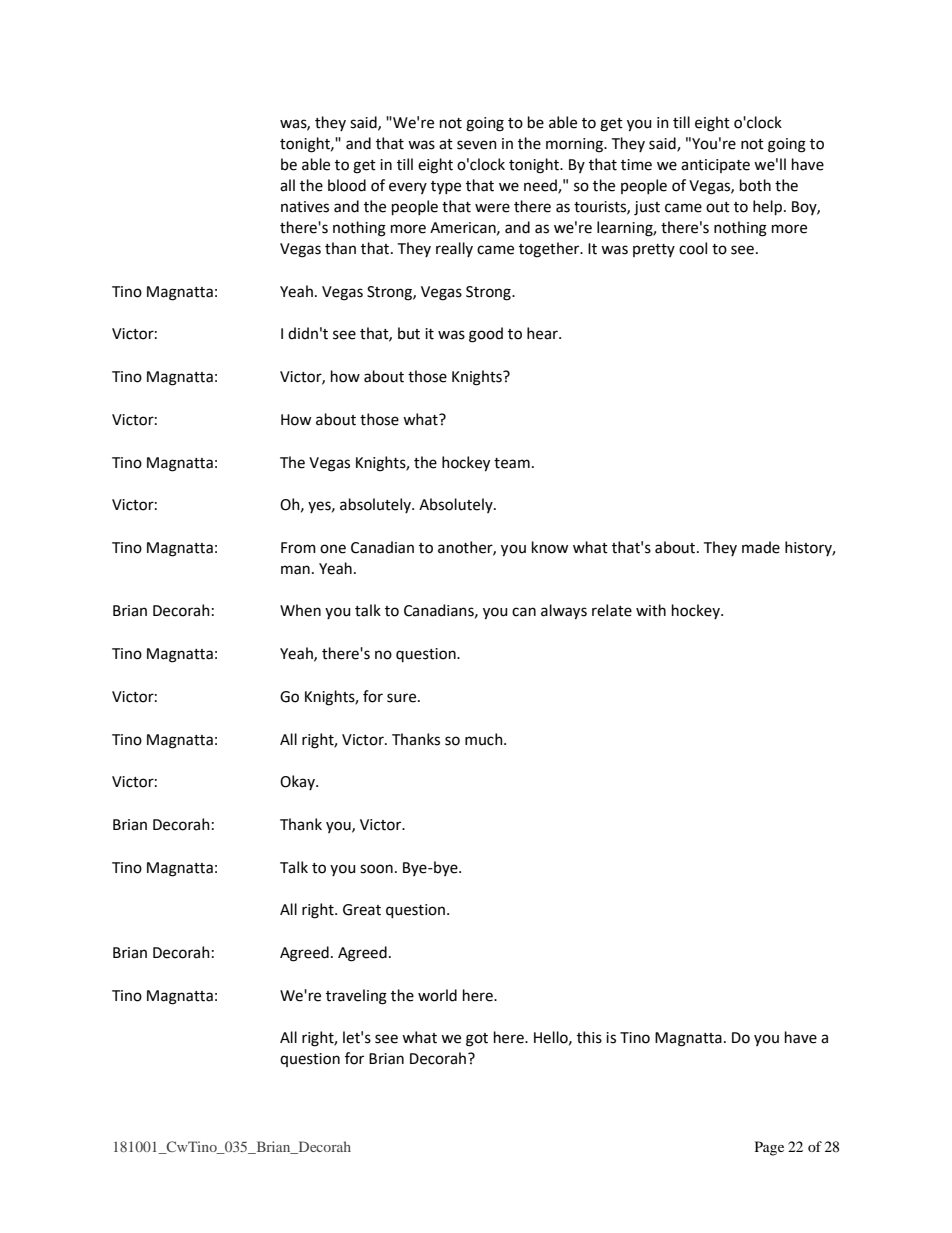 The image size is (952, 1233). I want to click on traveling, so click(356, 997).
